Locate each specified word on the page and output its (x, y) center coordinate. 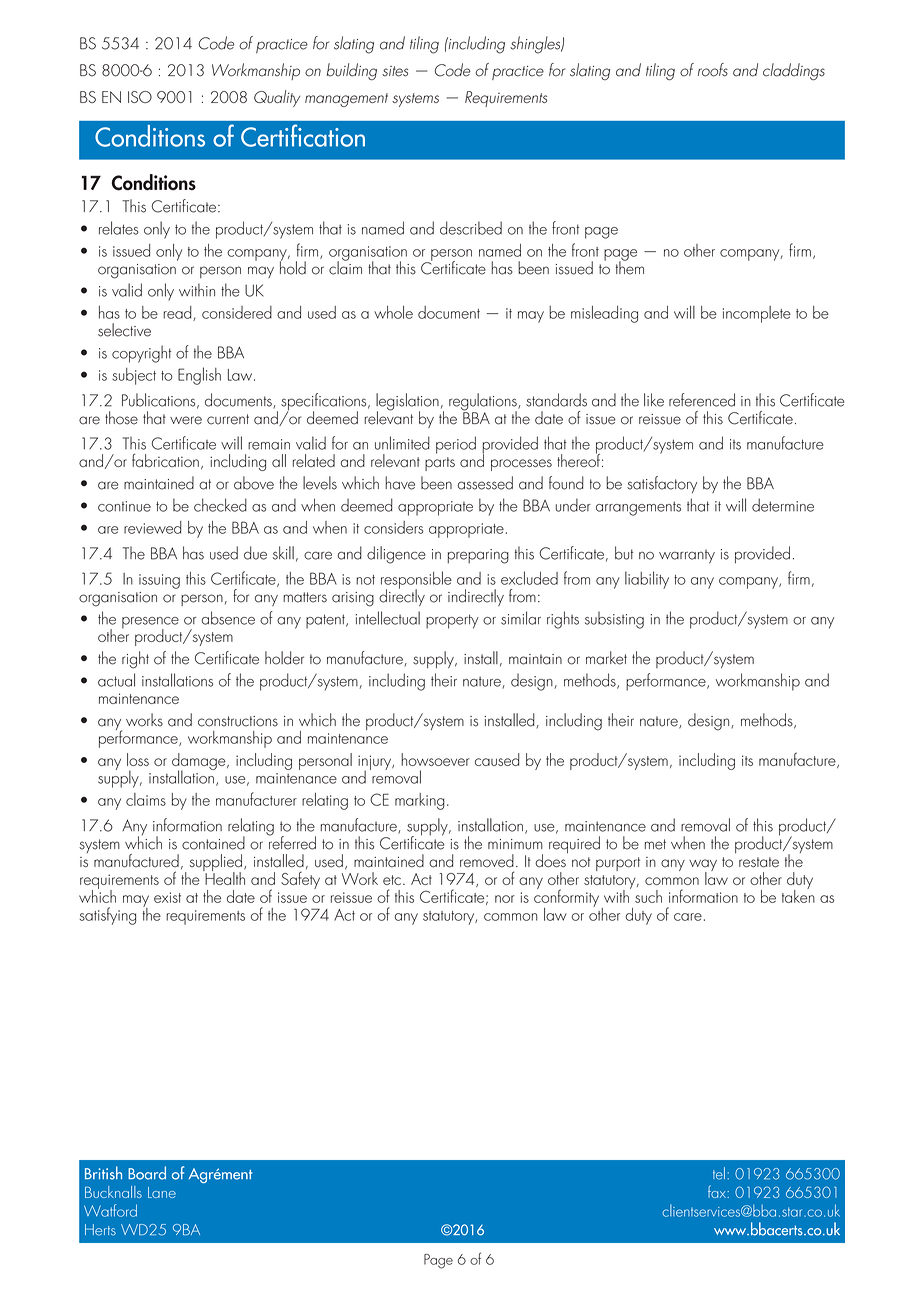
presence (150, 624)
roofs (713, 70)
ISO (140, 97)
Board (147, 1173)
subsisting (614, 620)
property (452, 621)
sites (395, 71)
